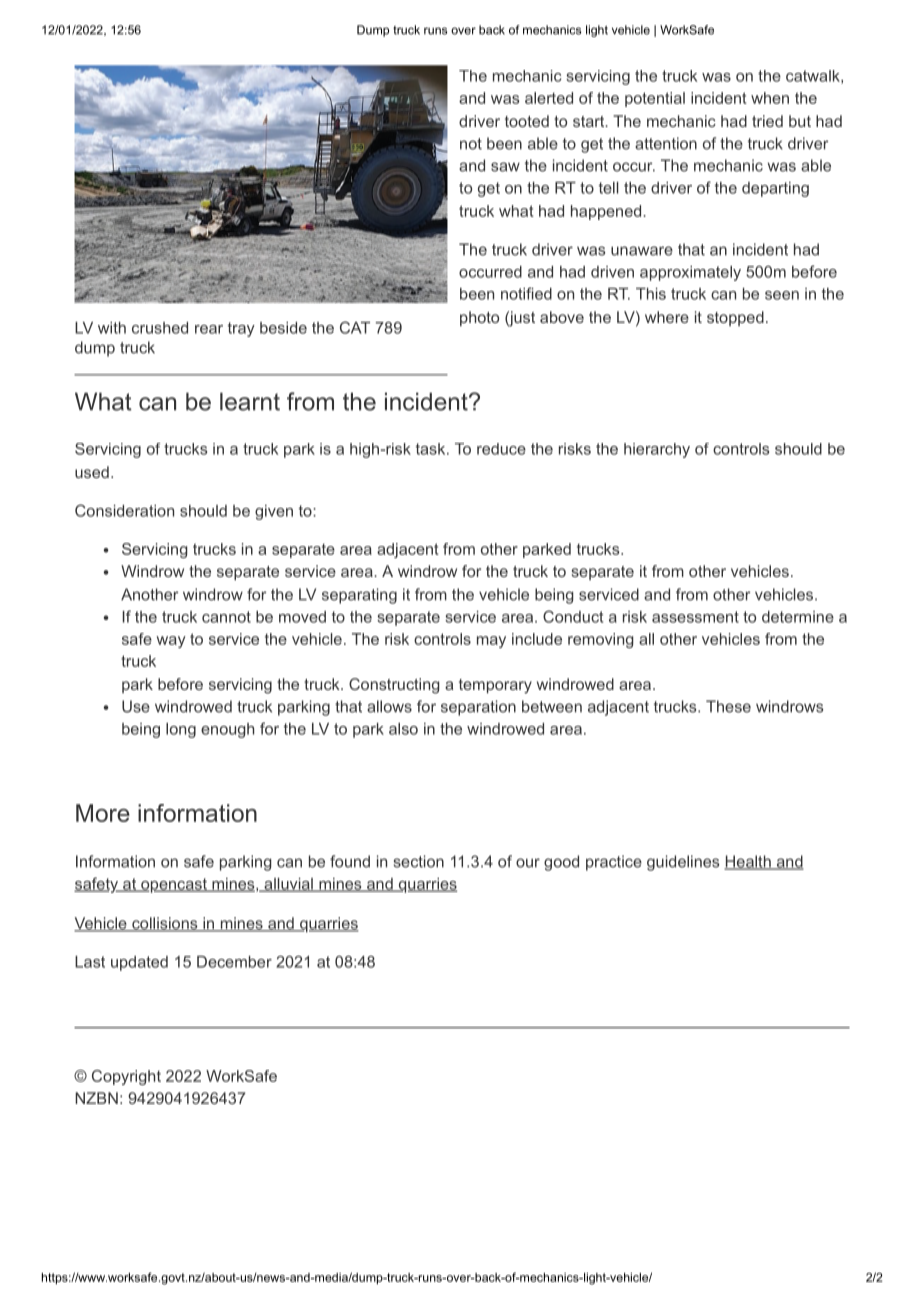 This screenshot has width=924, height=1308. What do you see at coordinates (505, 167) in the screenshot?
I see `saw` at bounding box center [505, 167].
